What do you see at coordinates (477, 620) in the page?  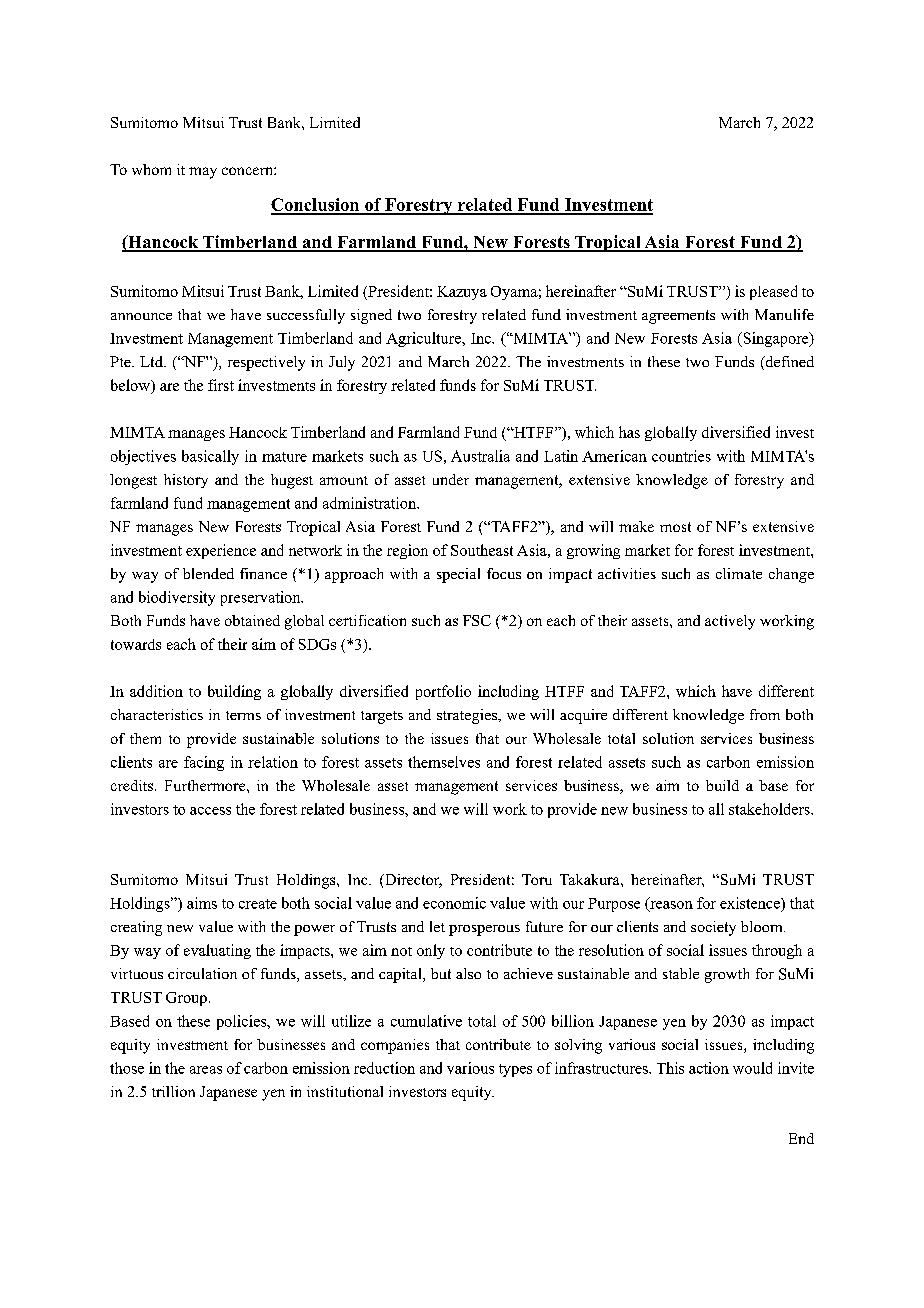 I see `FSC` at bounding box center [477, 620].
